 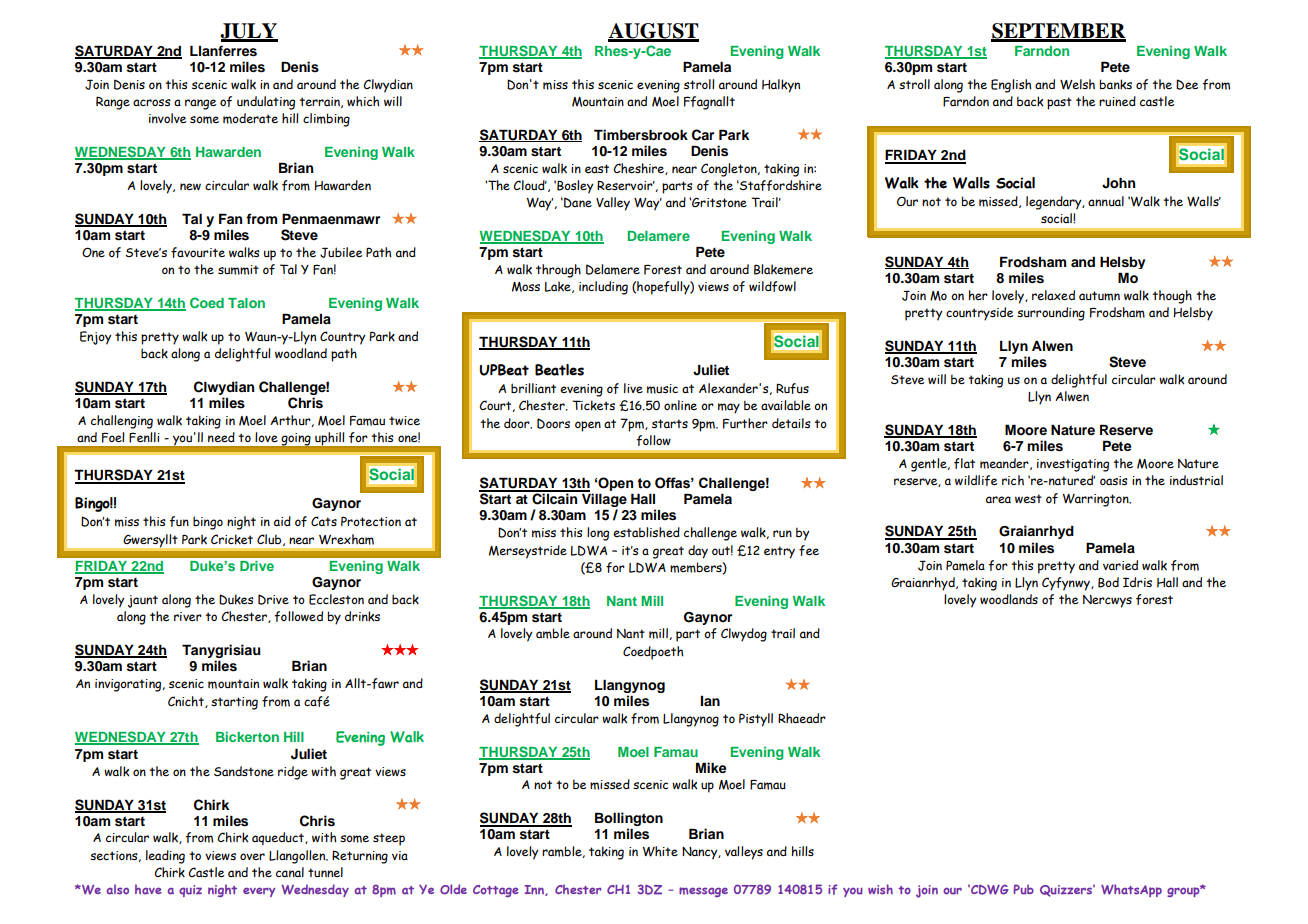 What do you see at coordinates (703, 135) in the screenshot?
I see `Car` at bounding box center [703, 135].
